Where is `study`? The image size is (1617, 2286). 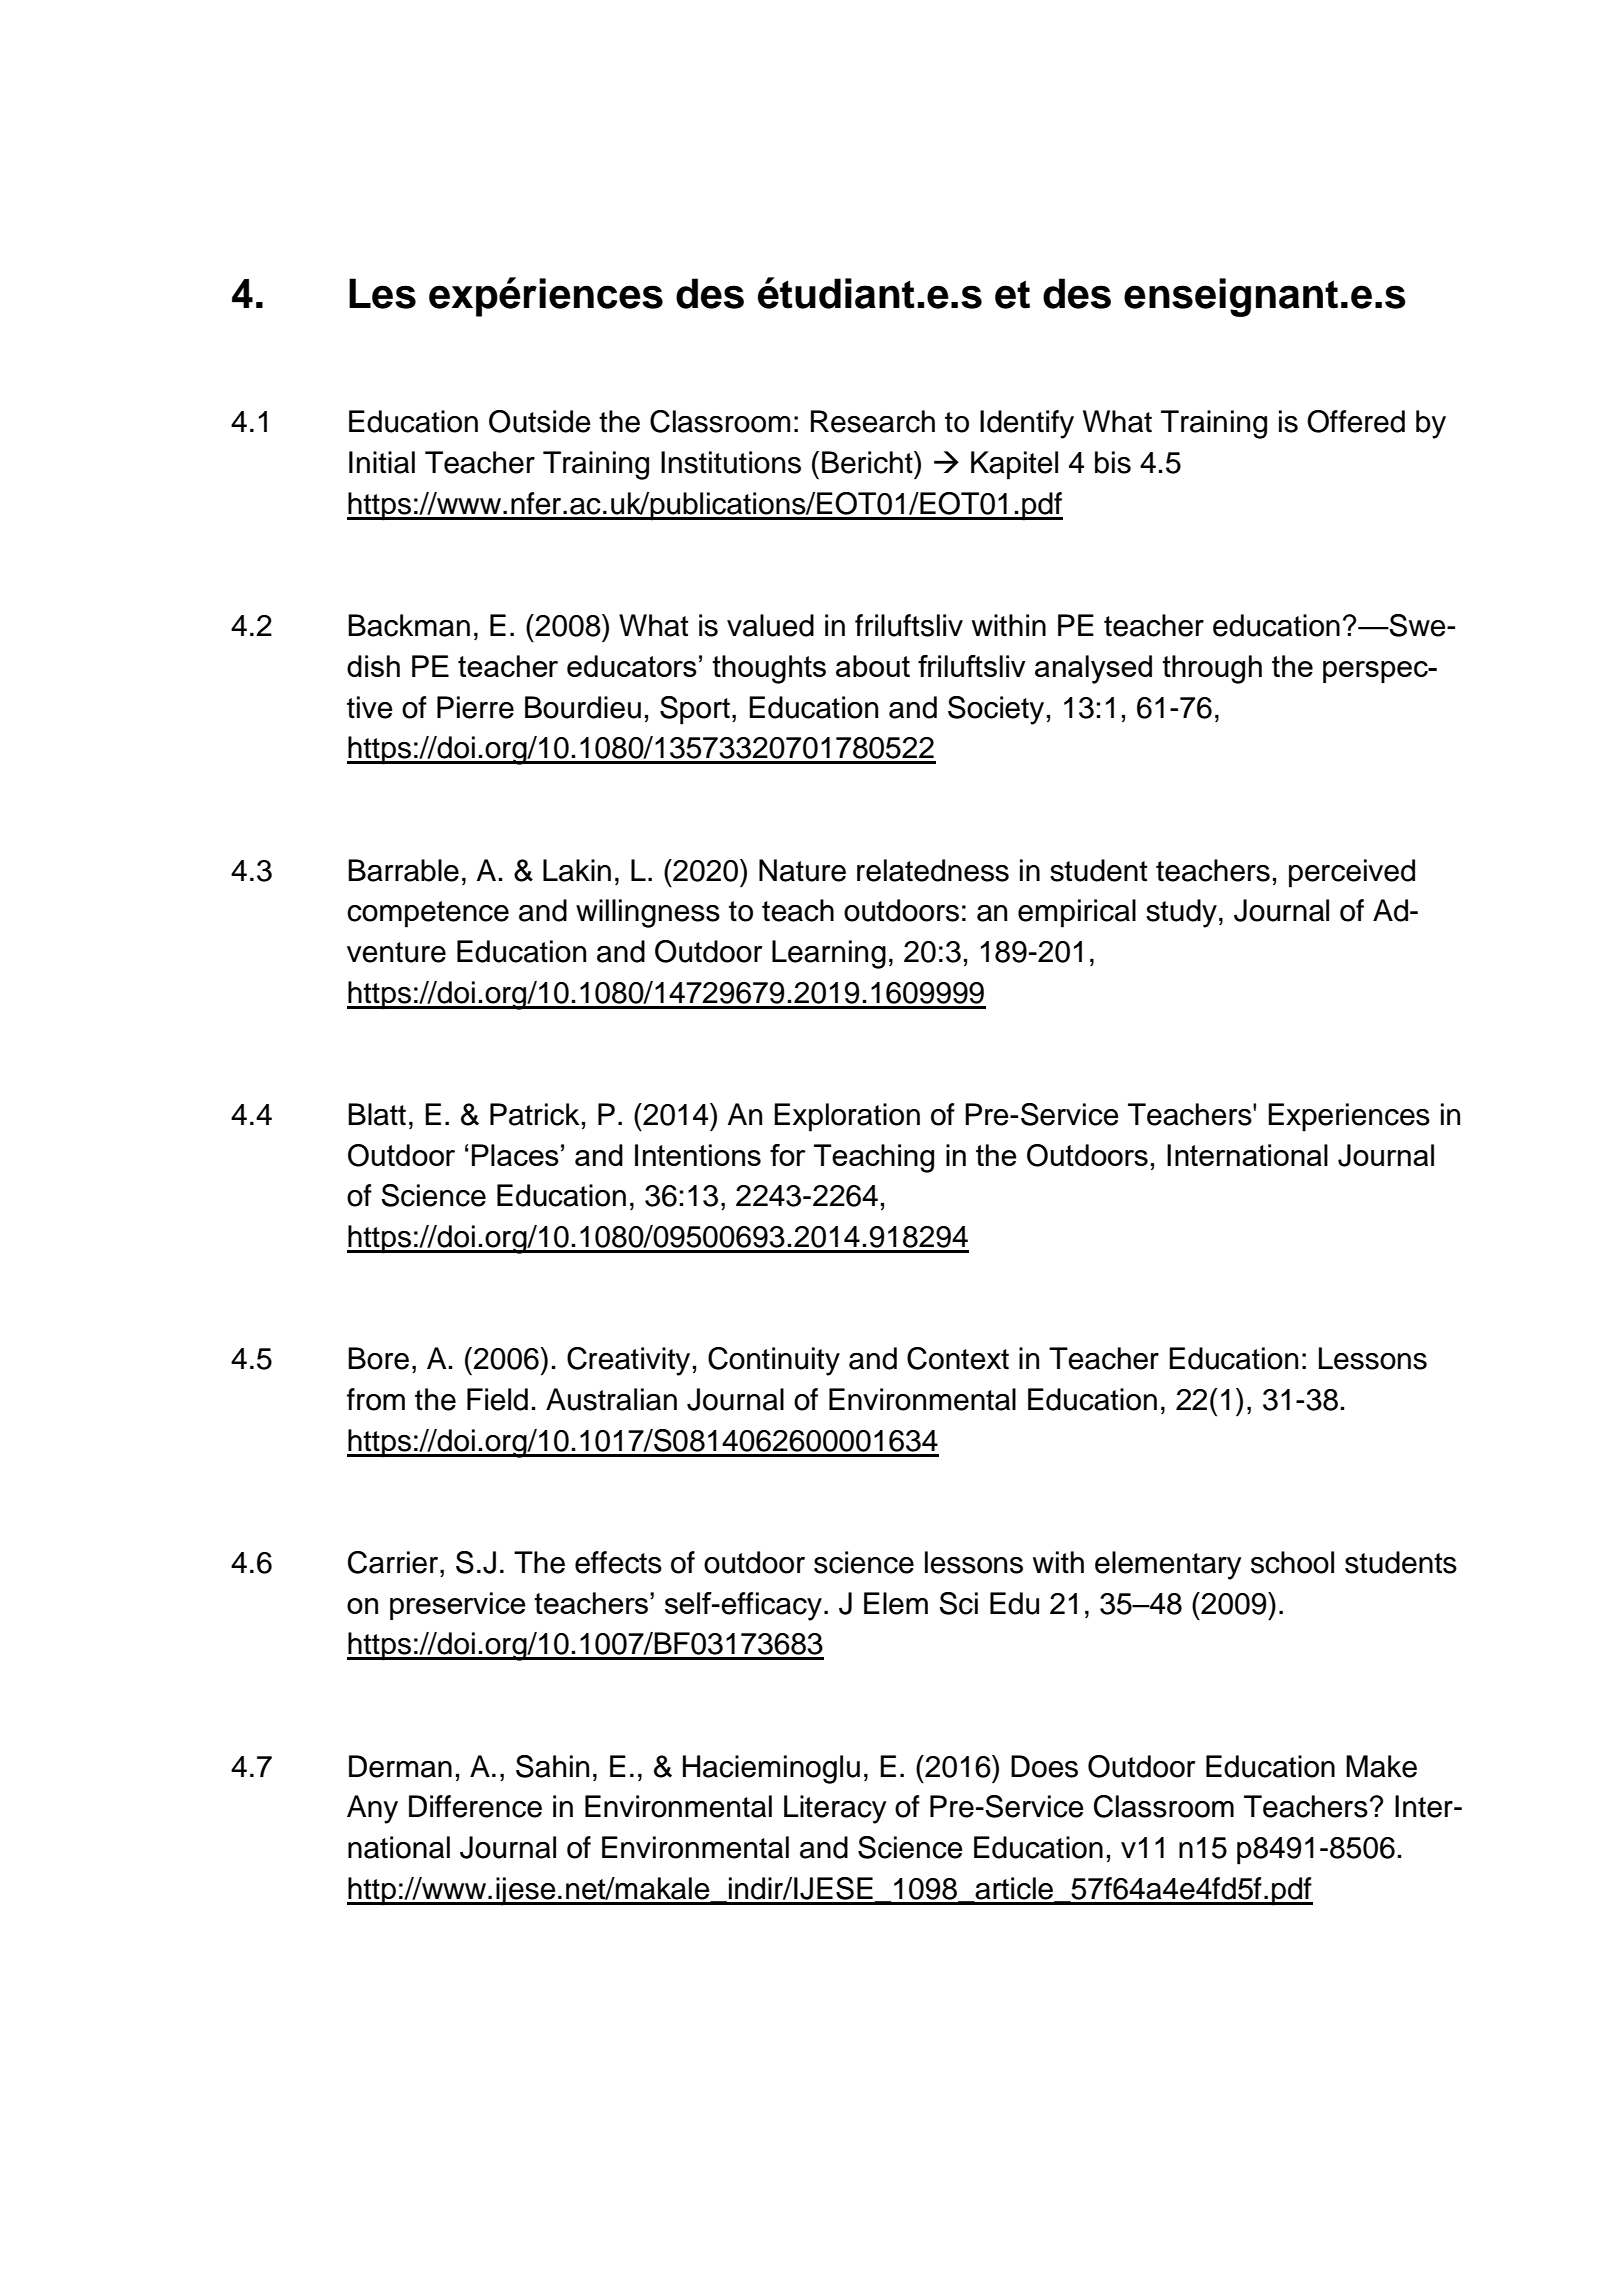
study is located at coordinates (1181, 913).
